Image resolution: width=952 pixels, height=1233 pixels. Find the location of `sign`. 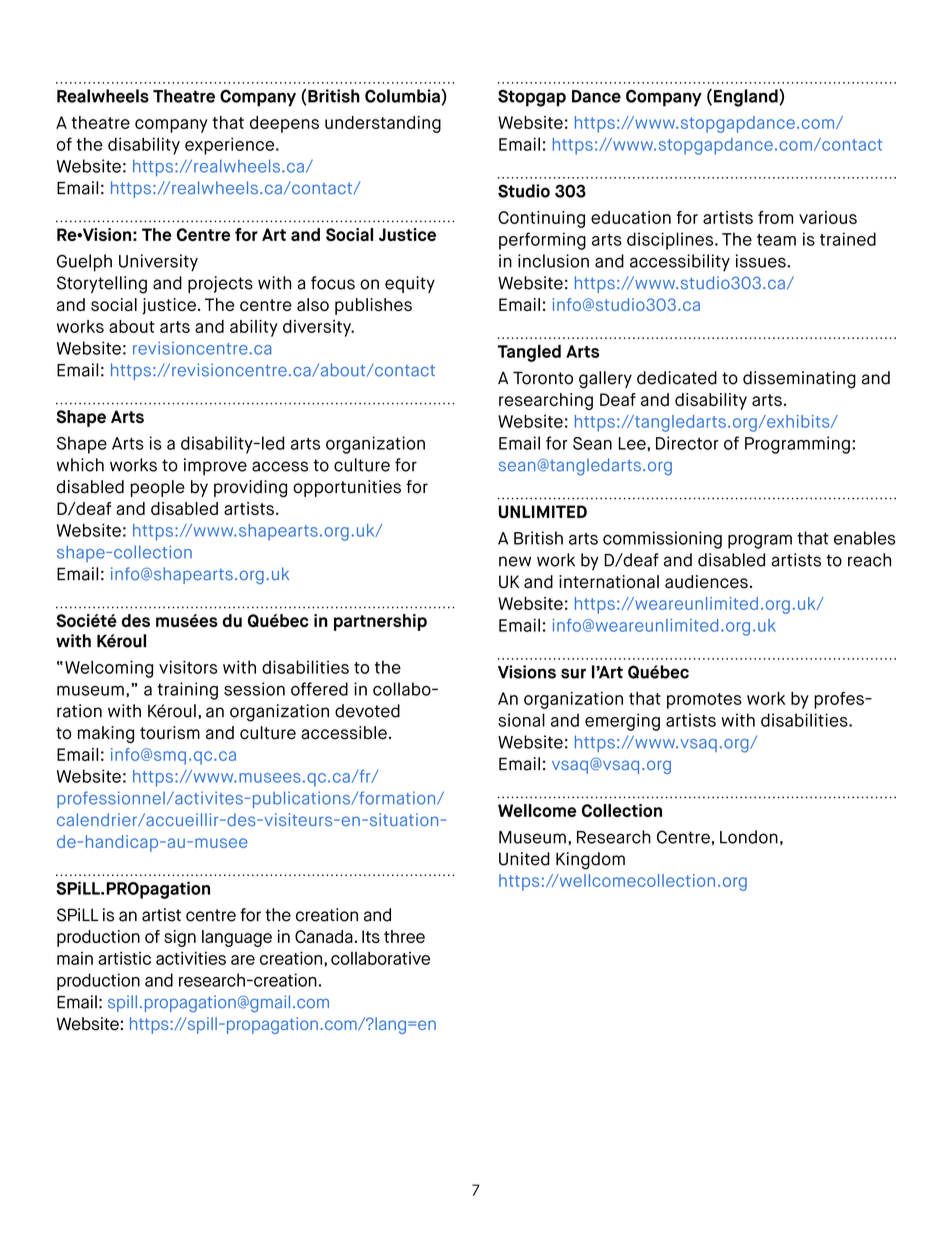

sign is located at coordinates (180, 938).
